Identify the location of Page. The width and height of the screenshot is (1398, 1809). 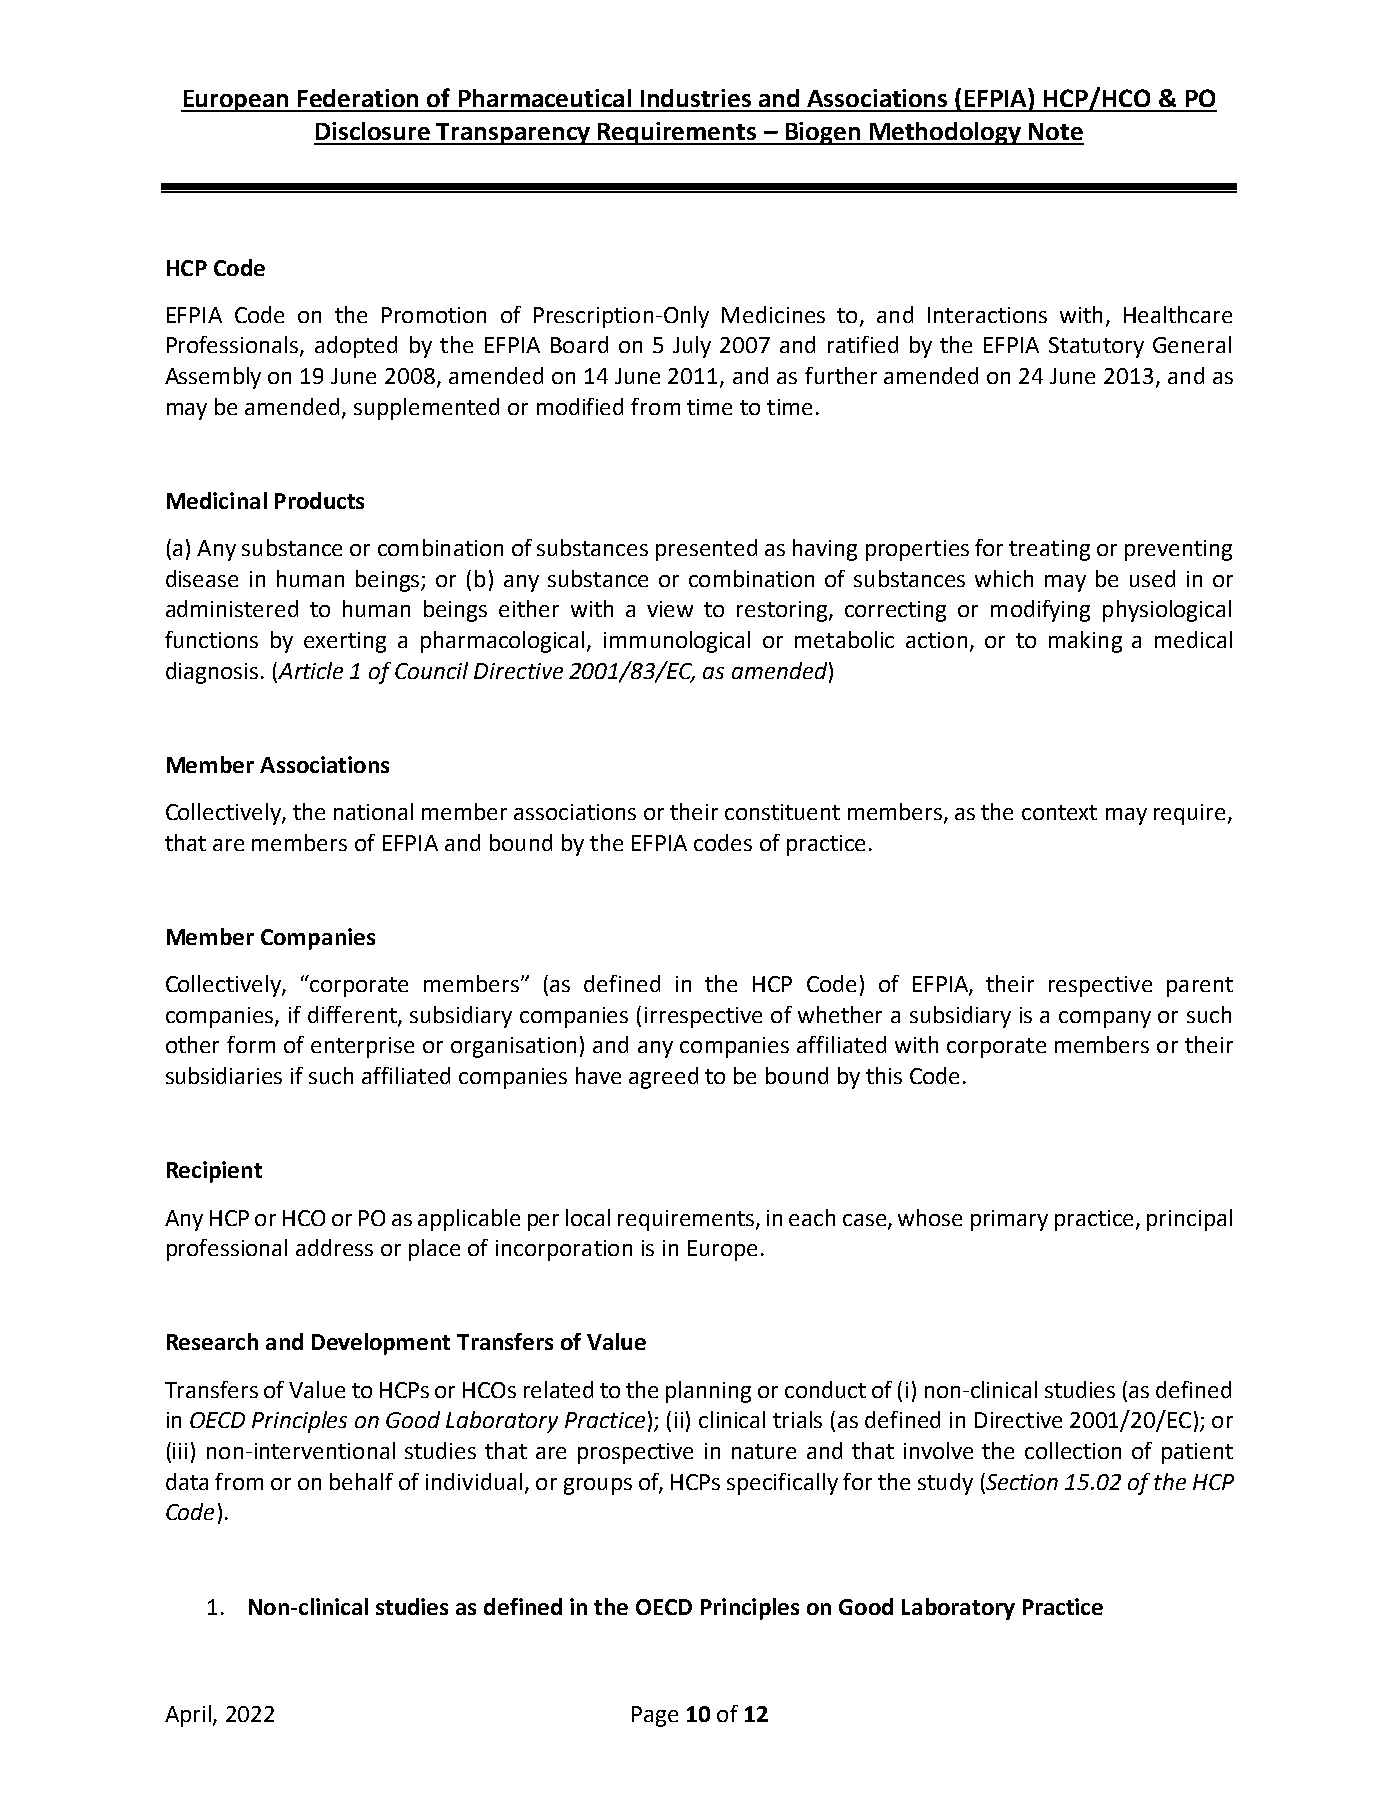
(655, 1716).
